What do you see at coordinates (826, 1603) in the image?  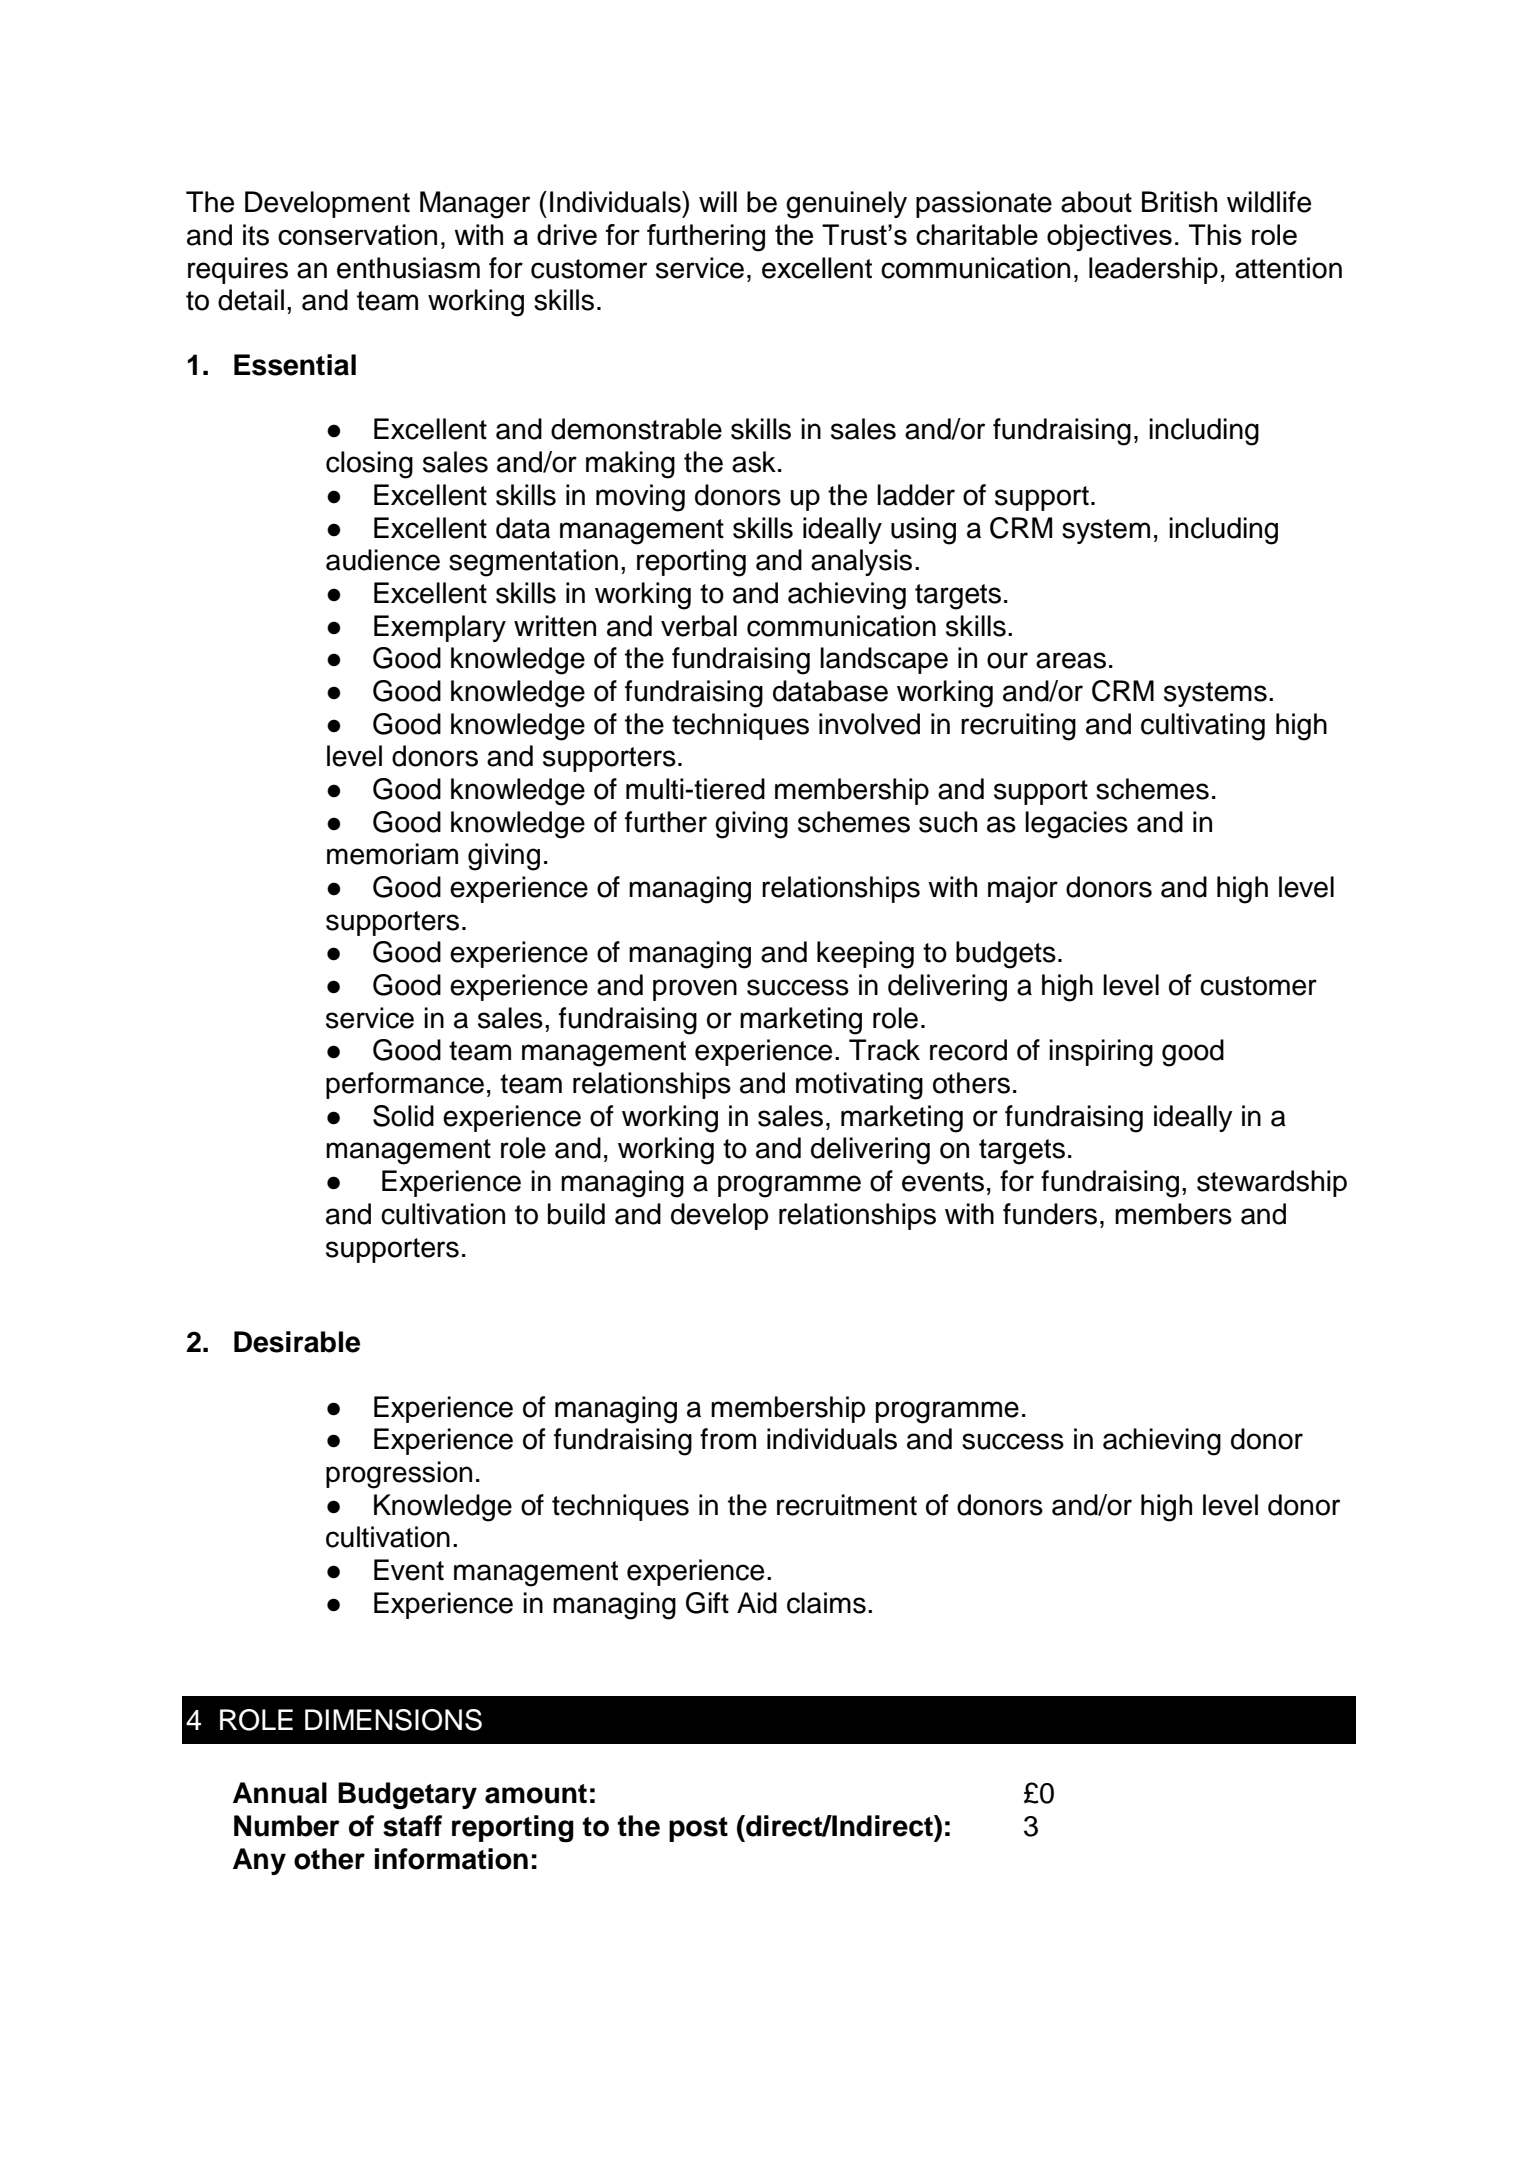 I see `claims` at bounding box center [826, 1603].
